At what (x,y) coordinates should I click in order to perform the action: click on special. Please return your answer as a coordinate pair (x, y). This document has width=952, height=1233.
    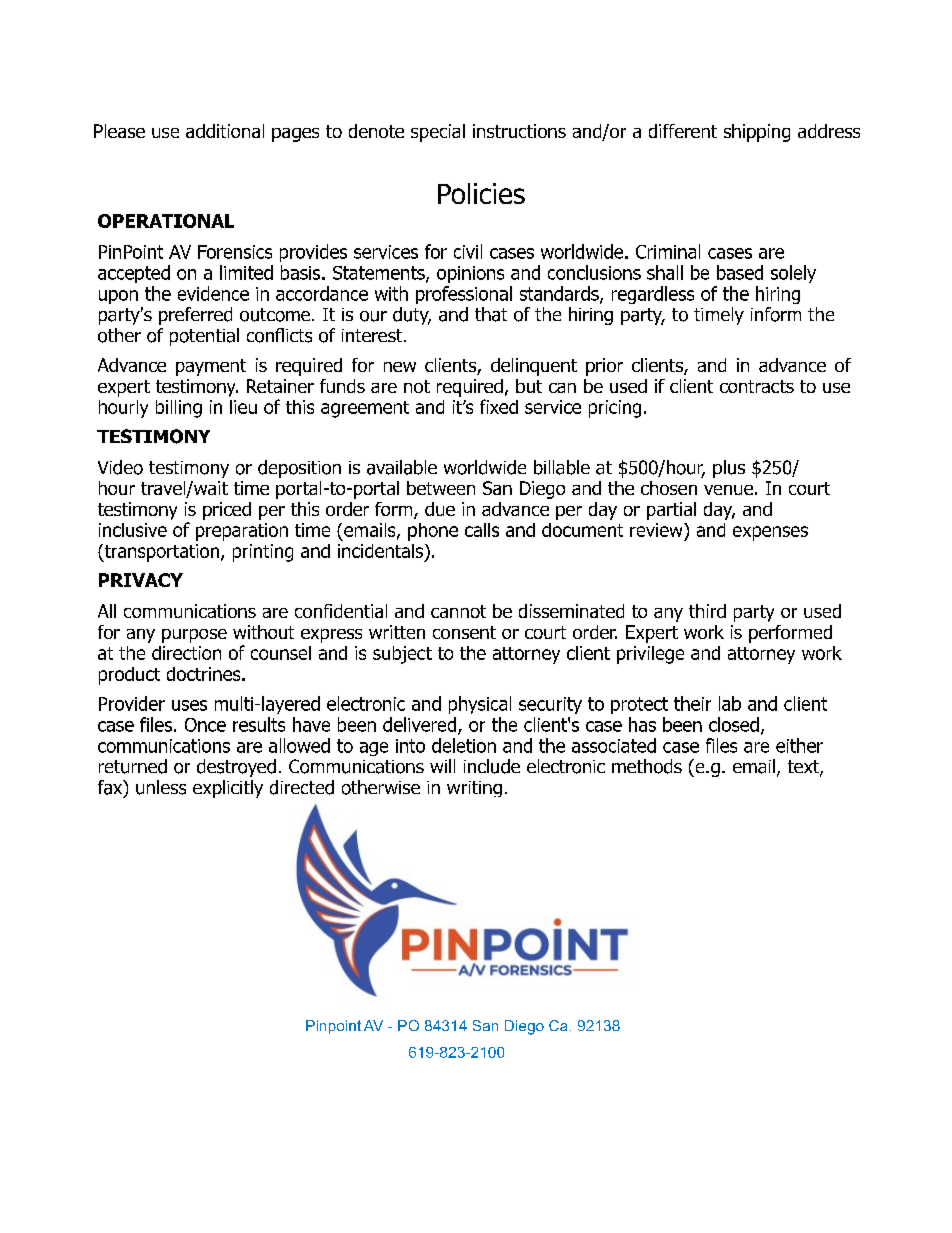
    Looking at the image, I should click on (438, 133).
